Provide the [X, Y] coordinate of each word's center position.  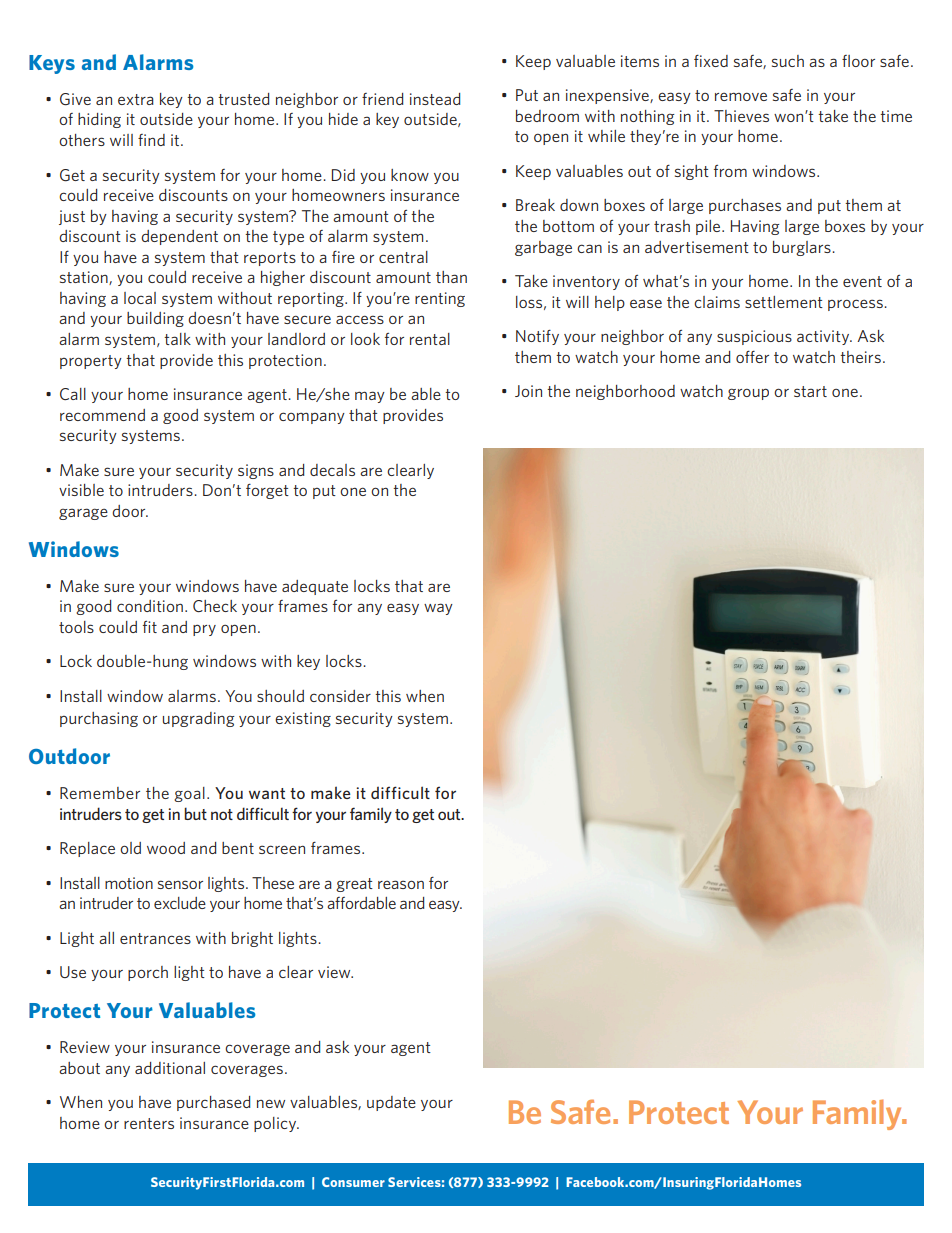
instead [435, 99]
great [354, 885]
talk [177, 339]
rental [430, 339]
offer [752, 357]
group [748, 394]
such [788, 61]
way [438, 609]
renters [149, 1123]
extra [136, 99]
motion [129, 883]
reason [401, 884]
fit [150, 627]
